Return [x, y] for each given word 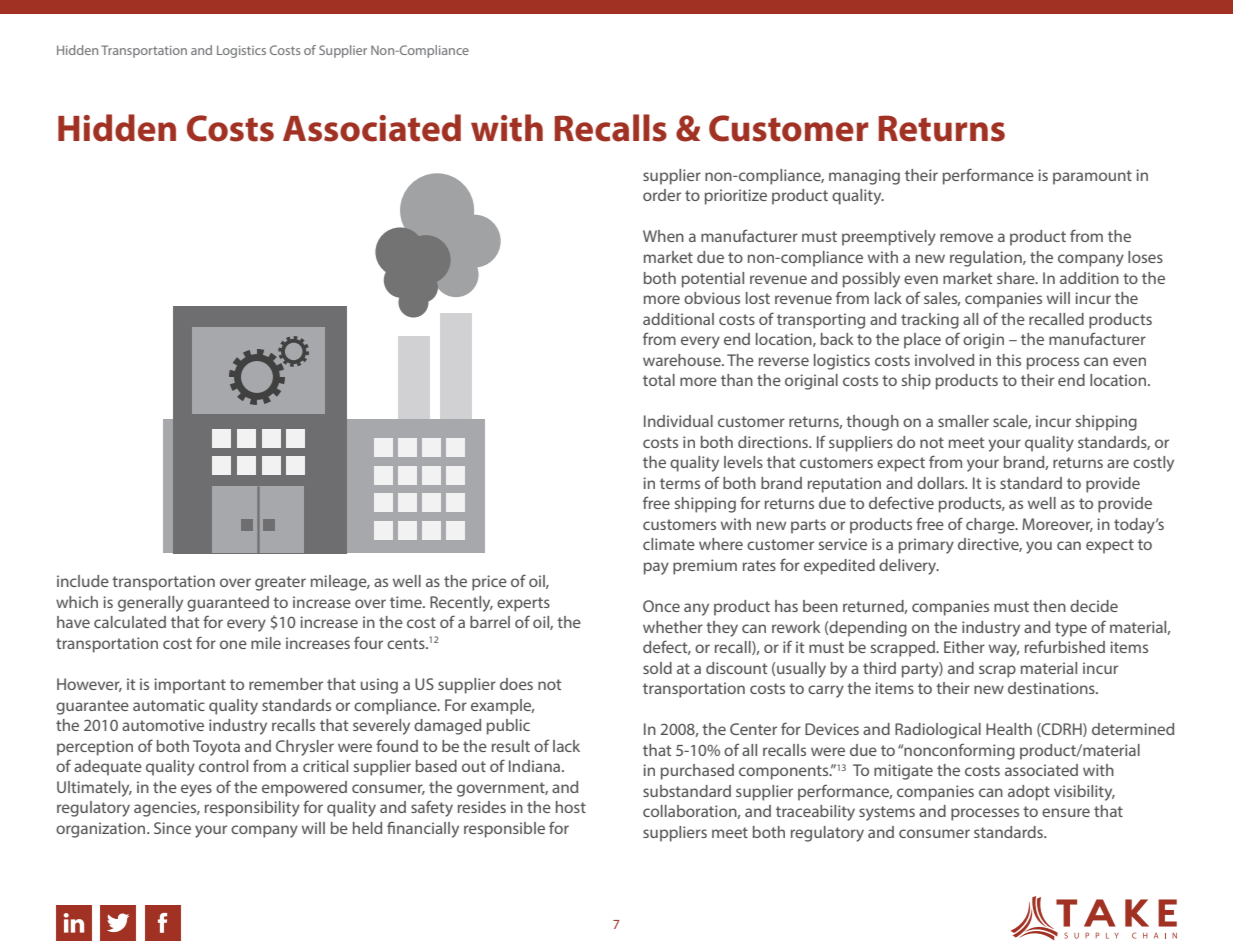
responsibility [252, 809]
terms [680, 483]
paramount [1092, 177]
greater [280, 583]
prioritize [736, 197]
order [662, 195]
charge [991, 526]
